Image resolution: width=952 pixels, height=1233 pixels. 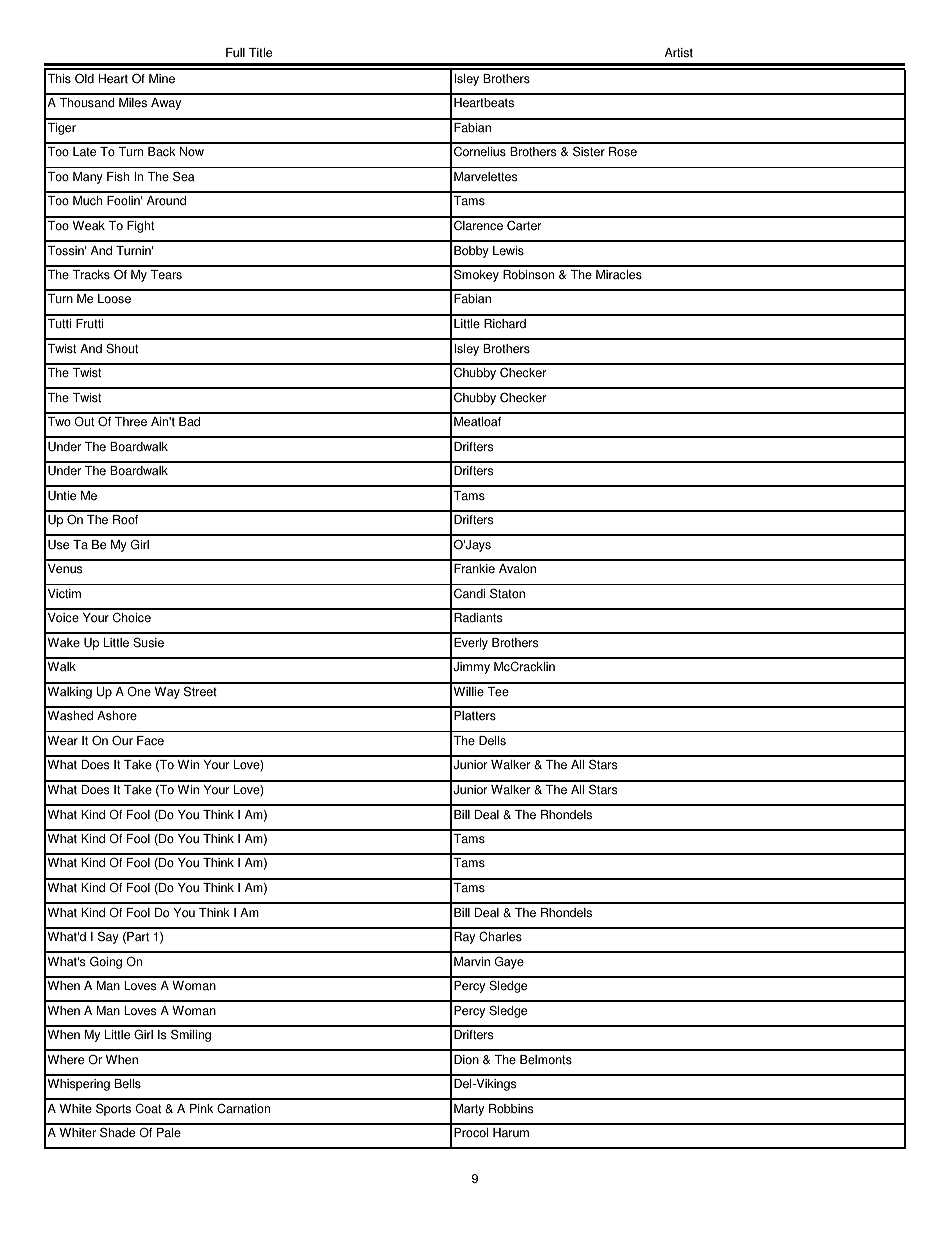 What do you see at coordinates (132, 617) in the screenshot?
I see `Choice` at bounding box center [132, 617].
